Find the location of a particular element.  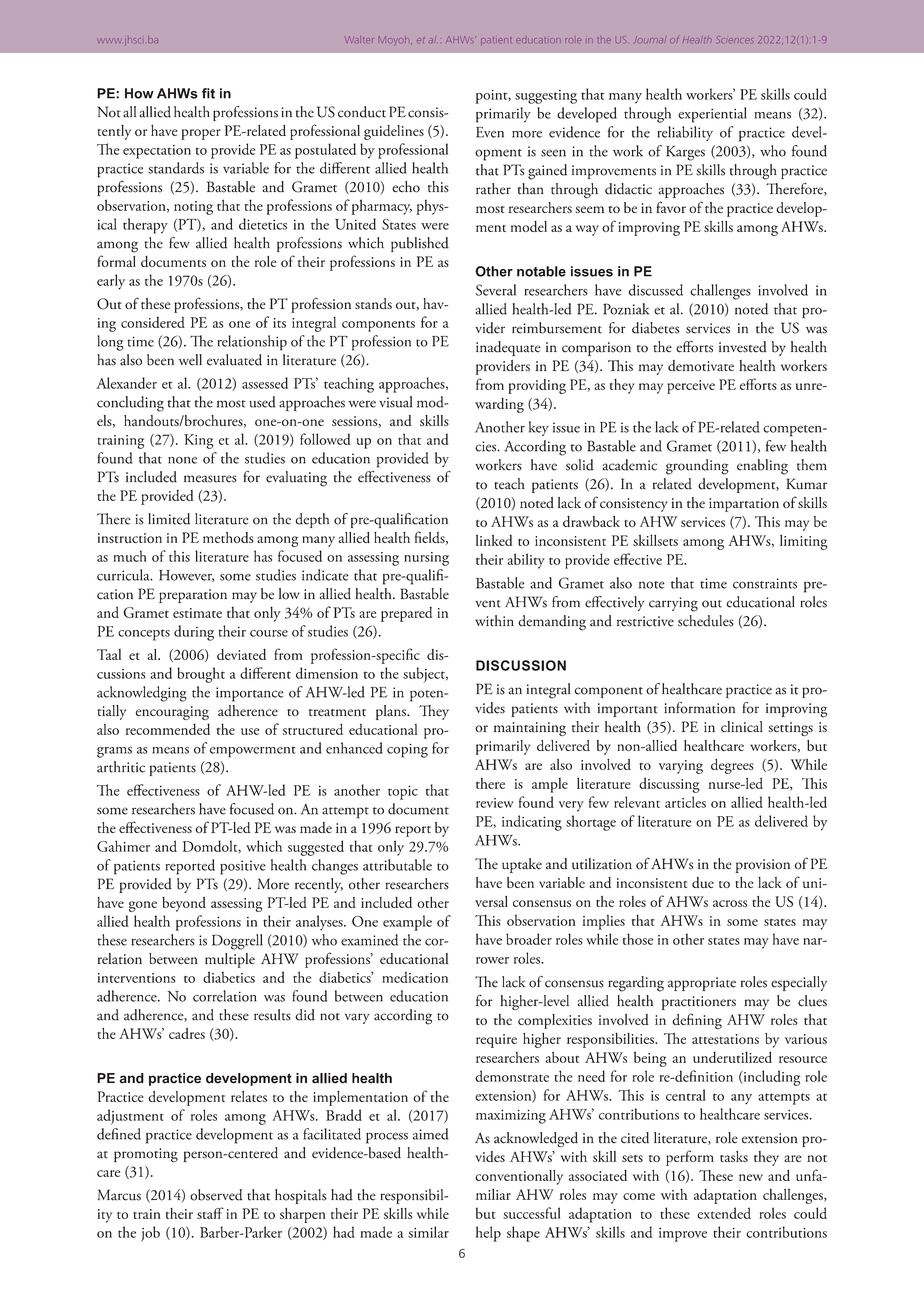

positive is located at coordinates (243, 867).
